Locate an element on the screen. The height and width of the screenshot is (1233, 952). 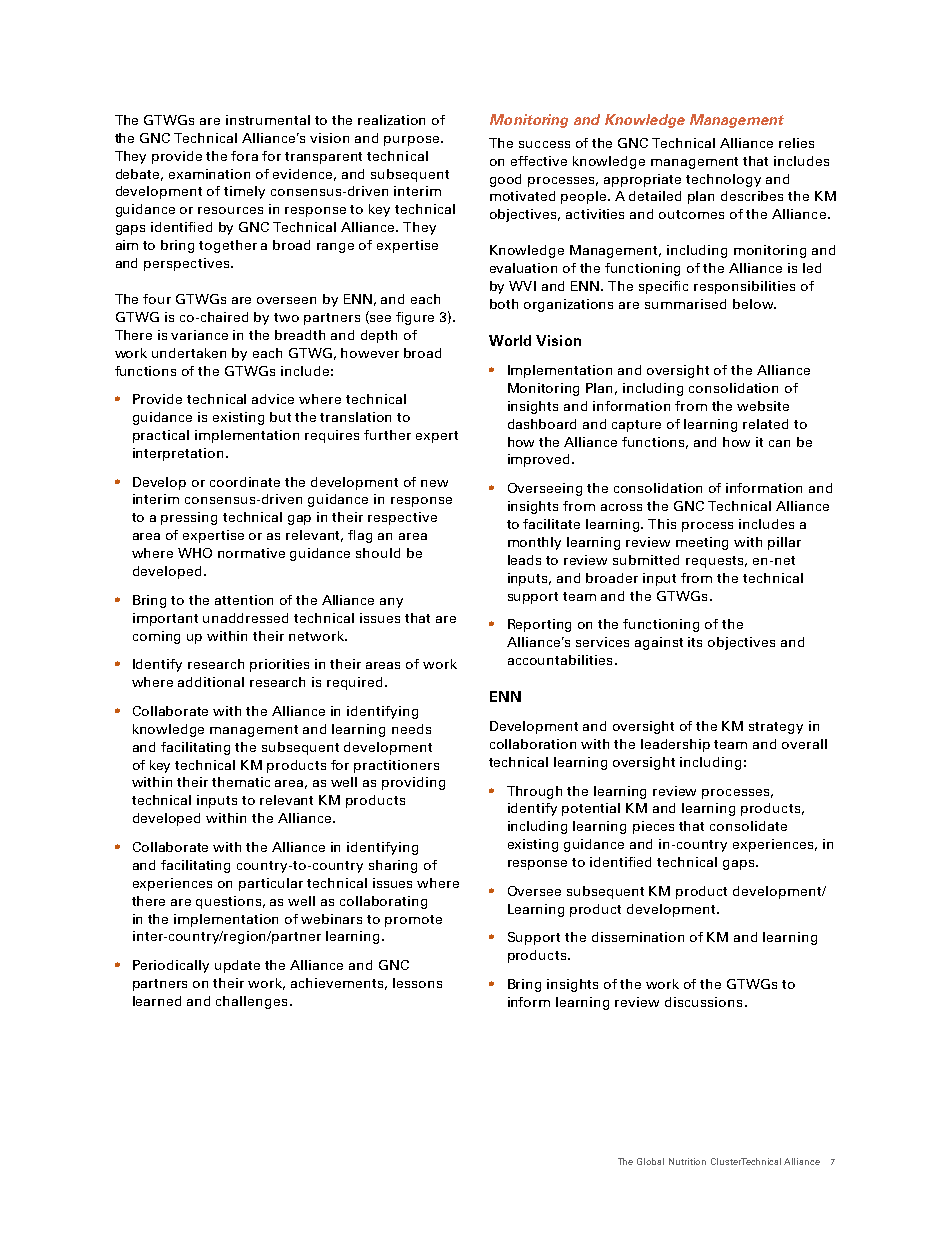
technology is located at coordinates (723, 180).
